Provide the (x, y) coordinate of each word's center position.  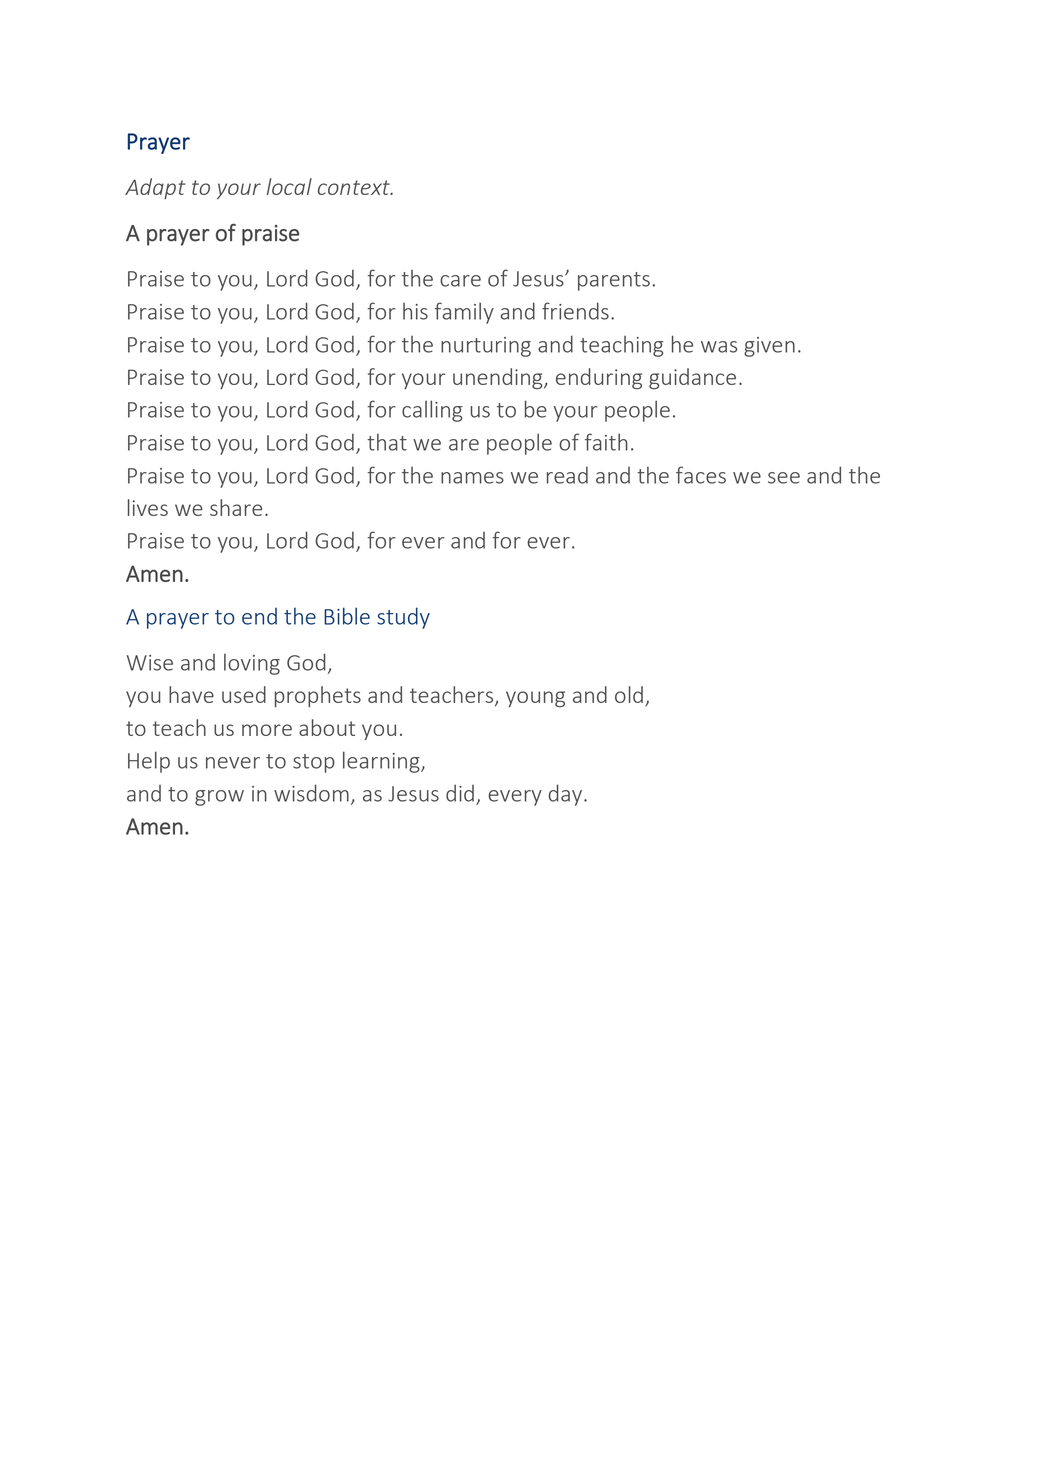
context (355, 187)
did (460, 793)
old (629, 694)
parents (614, 281)
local (289, 186)
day (567, 795)
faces (701, 475)
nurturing (486, 347)
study (403, 618)
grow (219, 798)
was (719, 347)
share (236, 507)
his (415, 311)
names (472, 478)
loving (252, 664)
